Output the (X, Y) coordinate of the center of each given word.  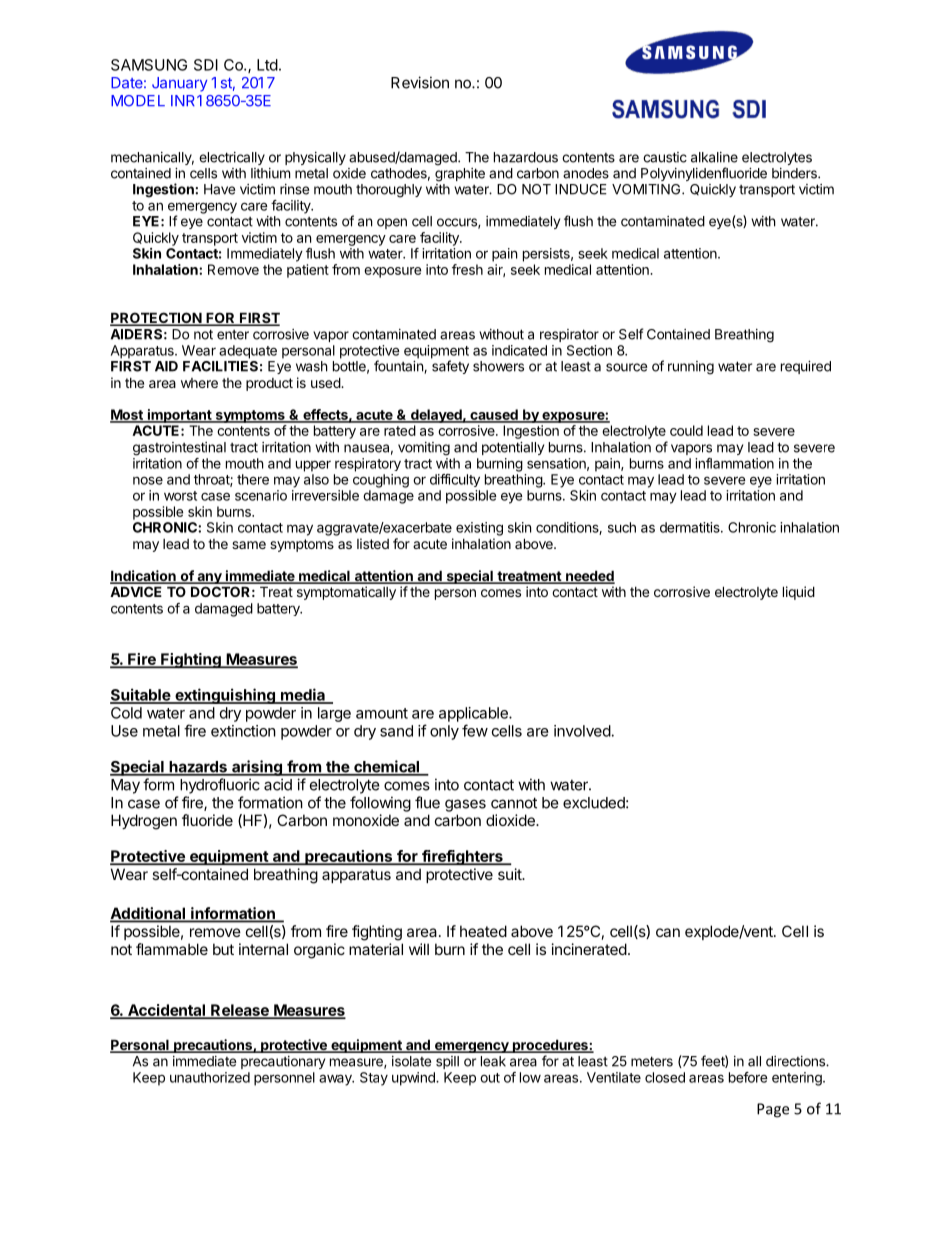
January (179, 84)
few (475, 730)
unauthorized (210, 1077)
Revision (420, 82)
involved (582, 731)
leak (493, 1061)
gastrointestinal (179, 449)
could (686, 430)
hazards (198, 768)
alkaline (714, 157)
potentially (513, 448)
